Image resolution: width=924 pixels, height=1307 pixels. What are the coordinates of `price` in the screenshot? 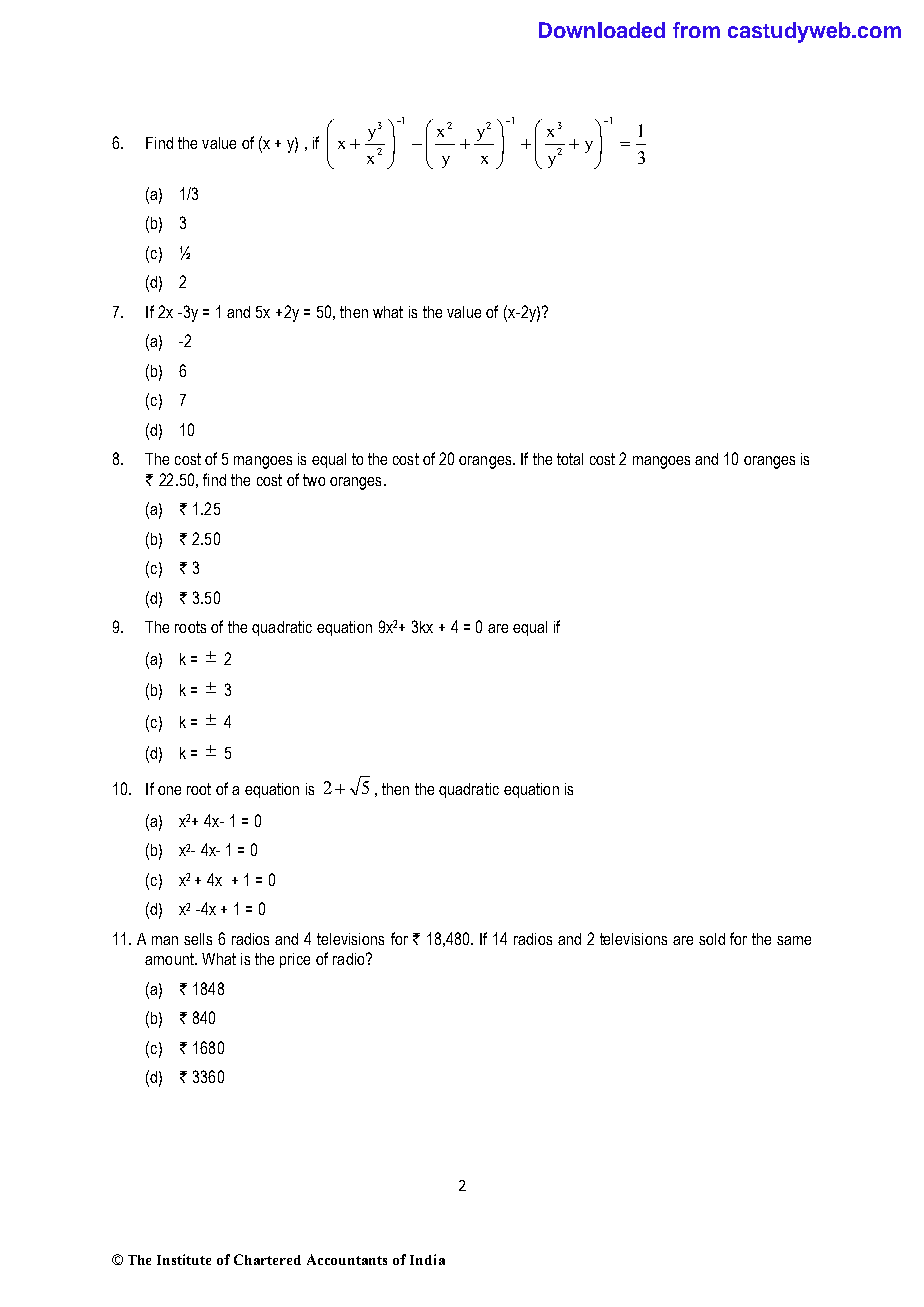 It's located at (295, 960).
